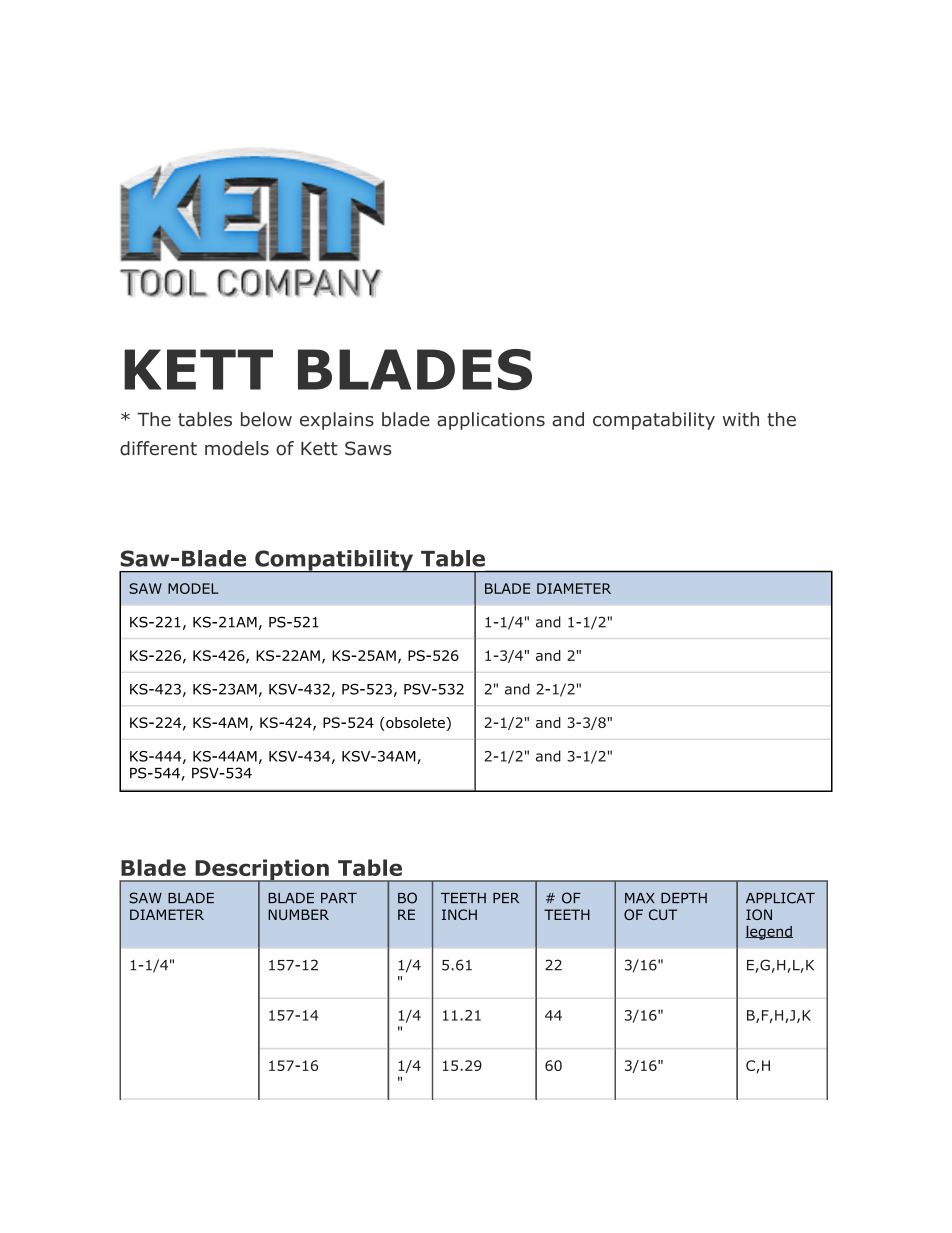 The image size is (952, 1233). I want to click on obsolete, so click(414, 724).
